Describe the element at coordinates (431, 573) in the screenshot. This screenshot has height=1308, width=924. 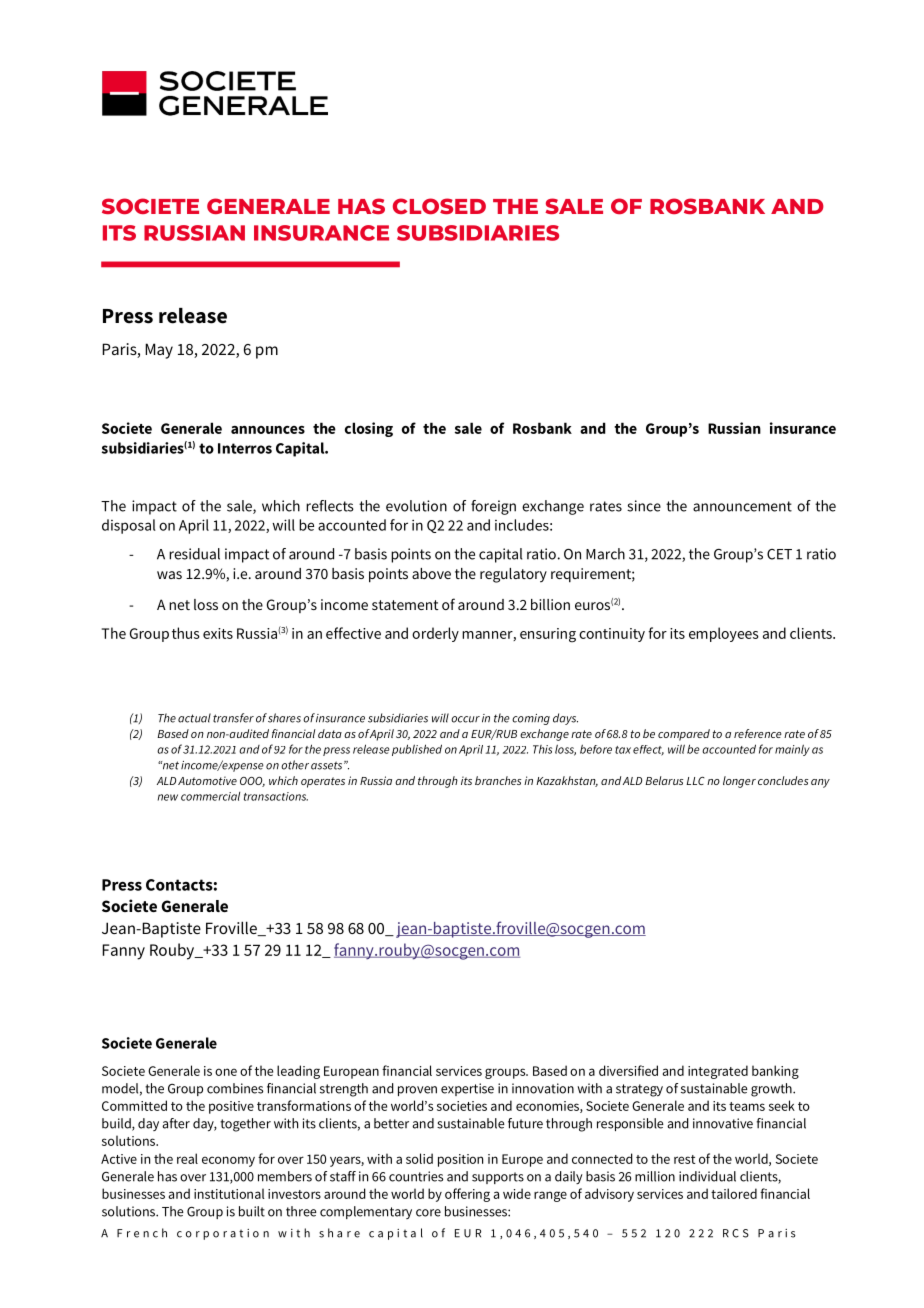
I see `above` at that location.
